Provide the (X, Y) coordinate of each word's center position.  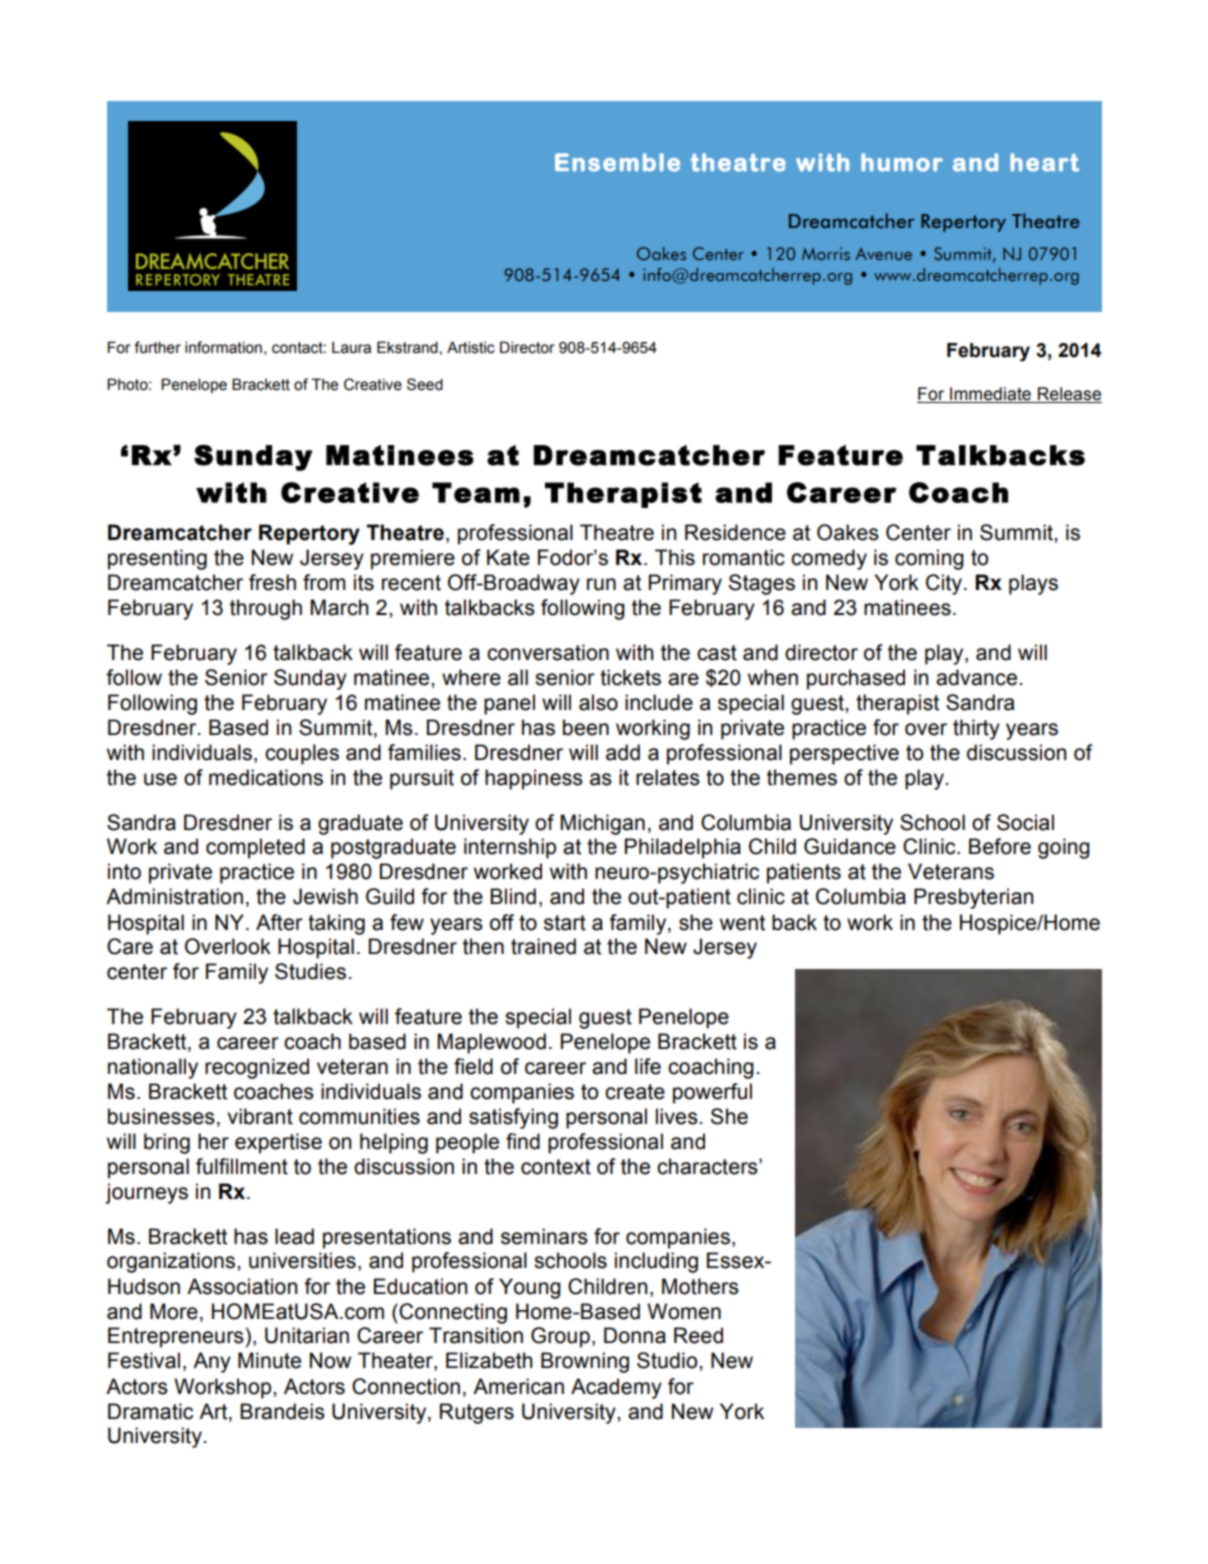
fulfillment (242, 1166)
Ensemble (617, 162)
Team (476, 492)
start (565, 923)
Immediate (990, 394)
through (266, 609)
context (556, 1167)
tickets (630, 677)
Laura (351, 347)
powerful (712, 1093)
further (157, 347)
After (279, 922)
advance (976, 677)
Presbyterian (973, 898)
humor (902, 162)
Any (212, 1362)
